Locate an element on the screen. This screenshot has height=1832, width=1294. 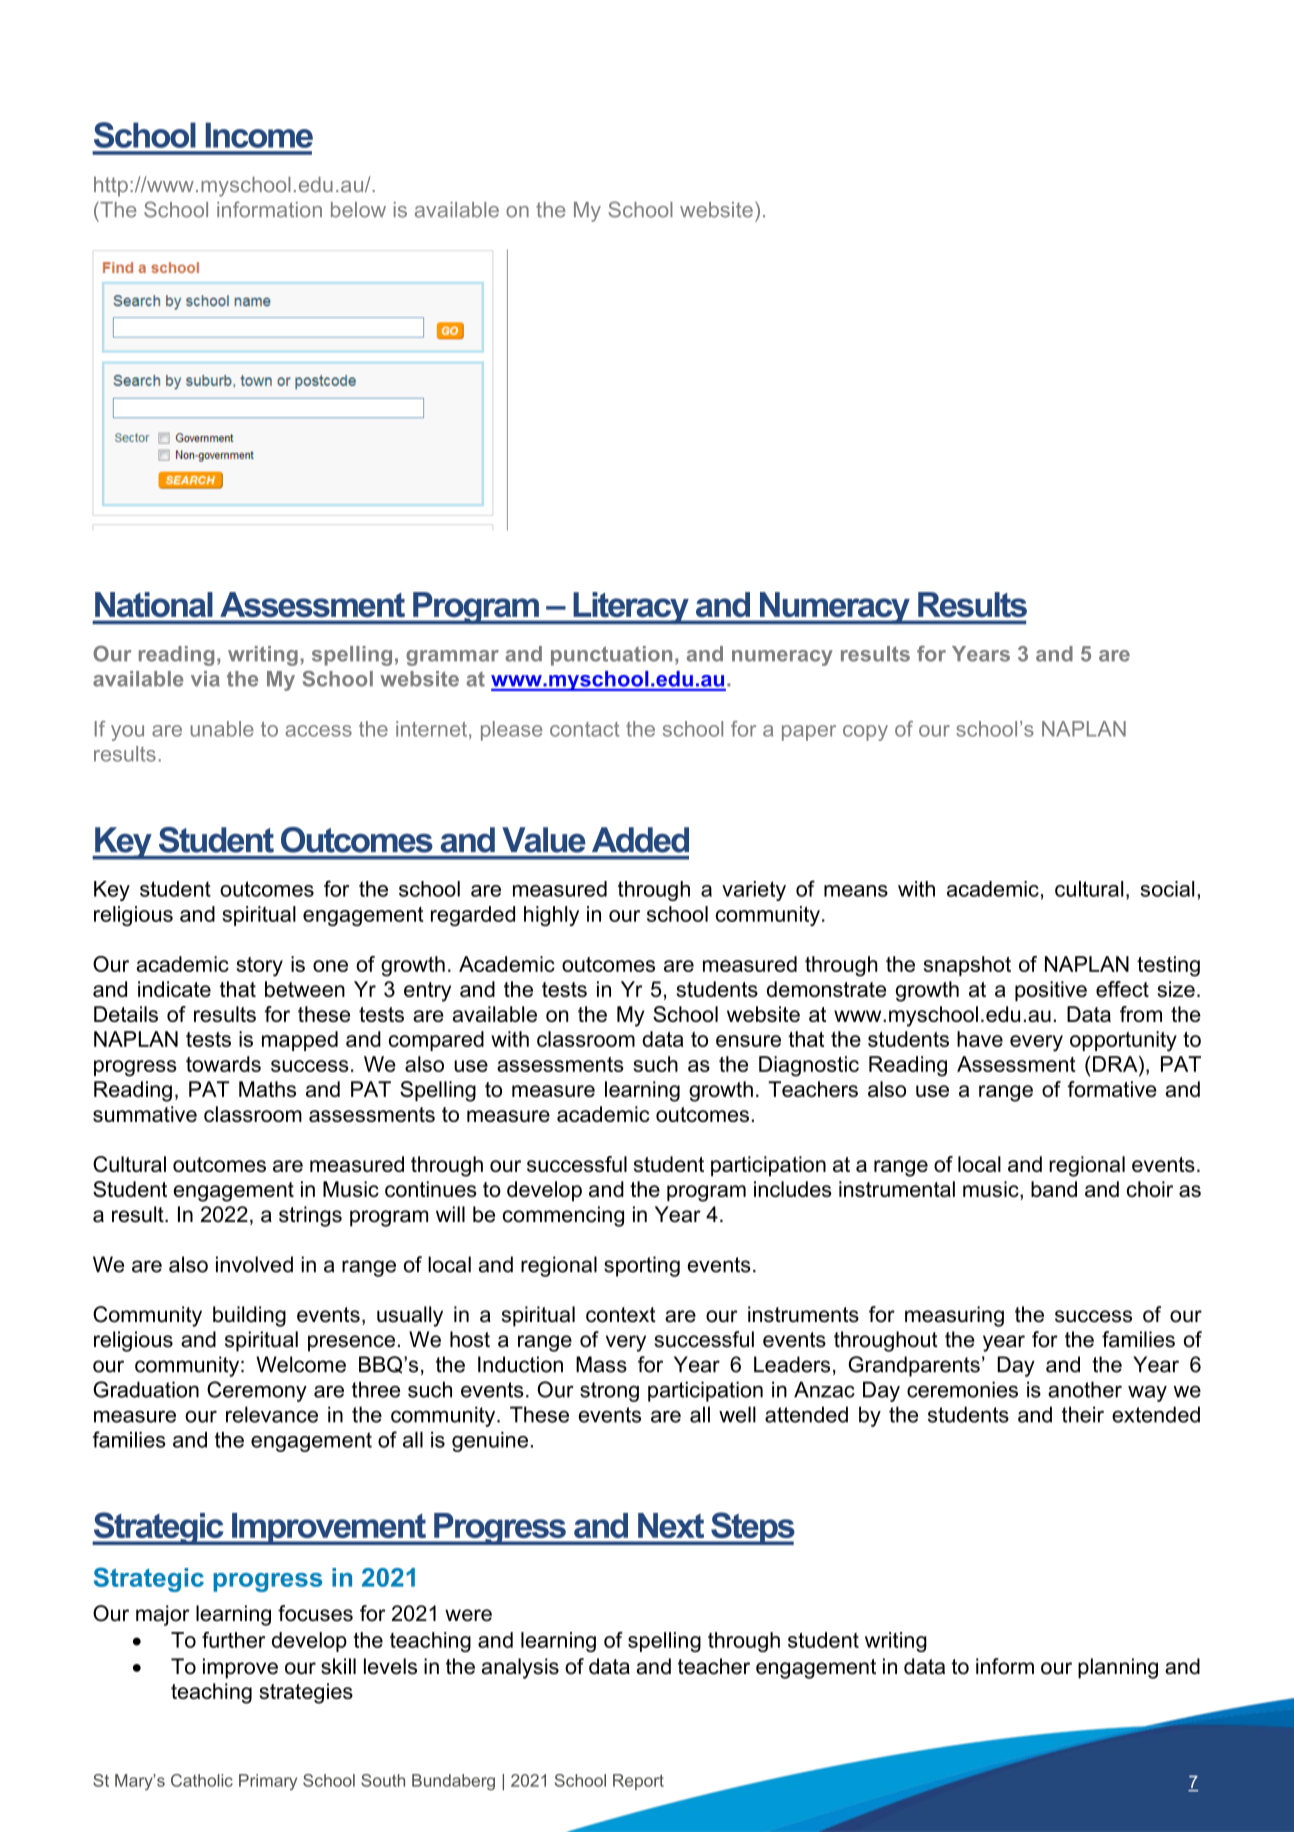
positive is located at coordinates (1051, 991).
